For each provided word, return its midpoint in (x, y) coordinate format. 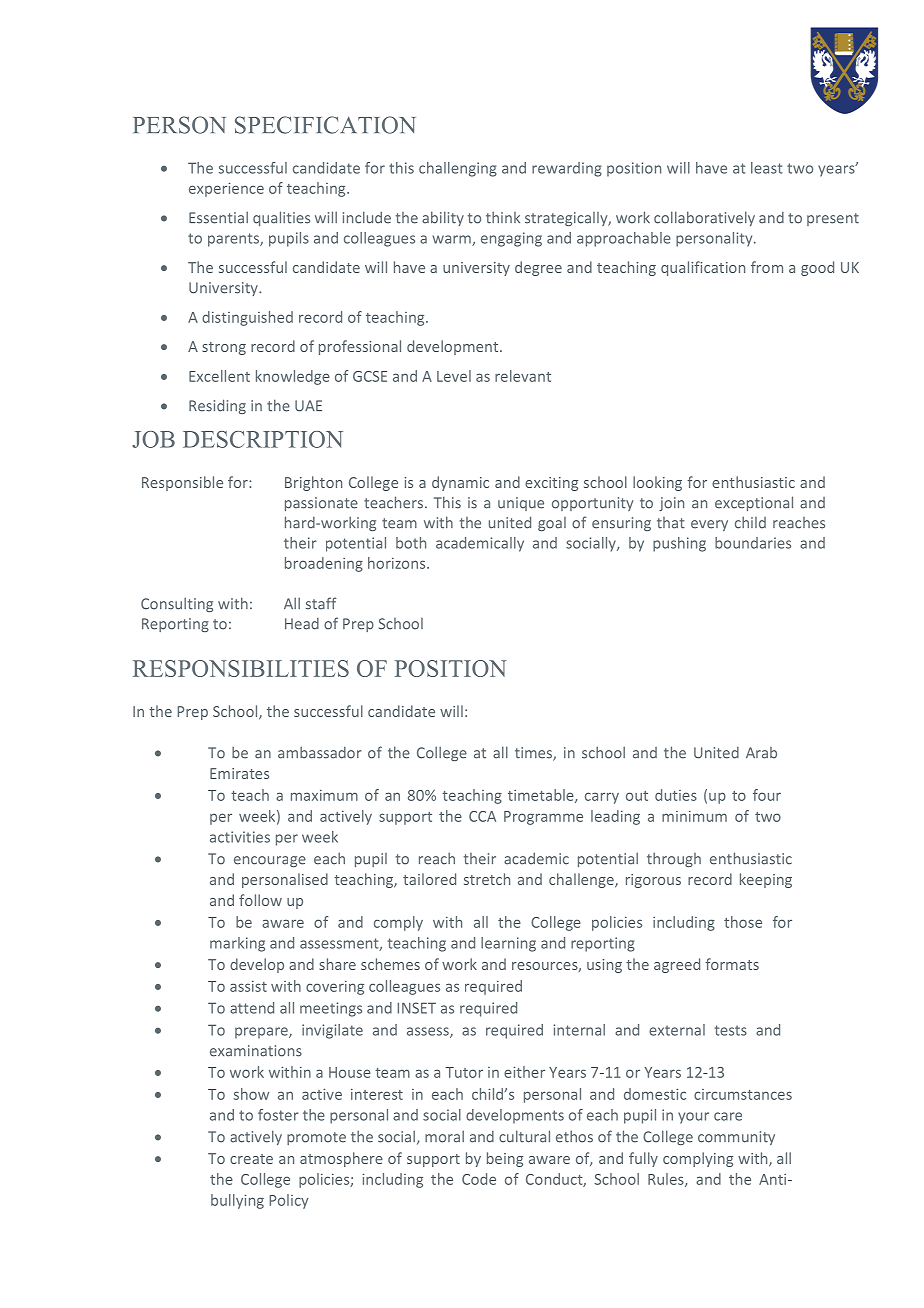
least (766, 168)
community (736, 1138)
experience (226, 189)
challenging (458, 169)
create (251, 1159)
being (505, 1159)
